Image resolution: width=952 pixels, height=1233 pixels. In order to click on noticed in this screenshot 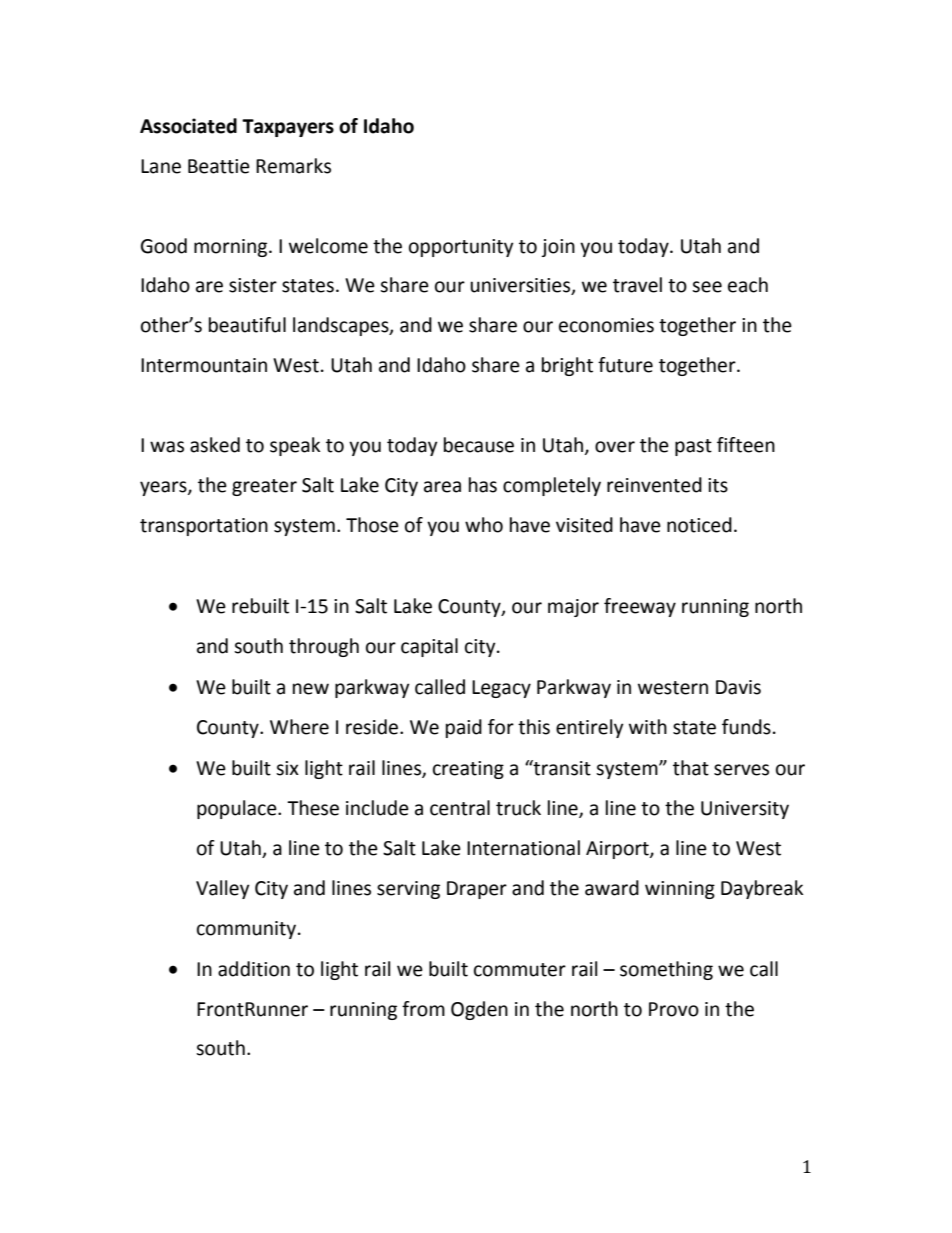, I will do `click(699, 525)`.
